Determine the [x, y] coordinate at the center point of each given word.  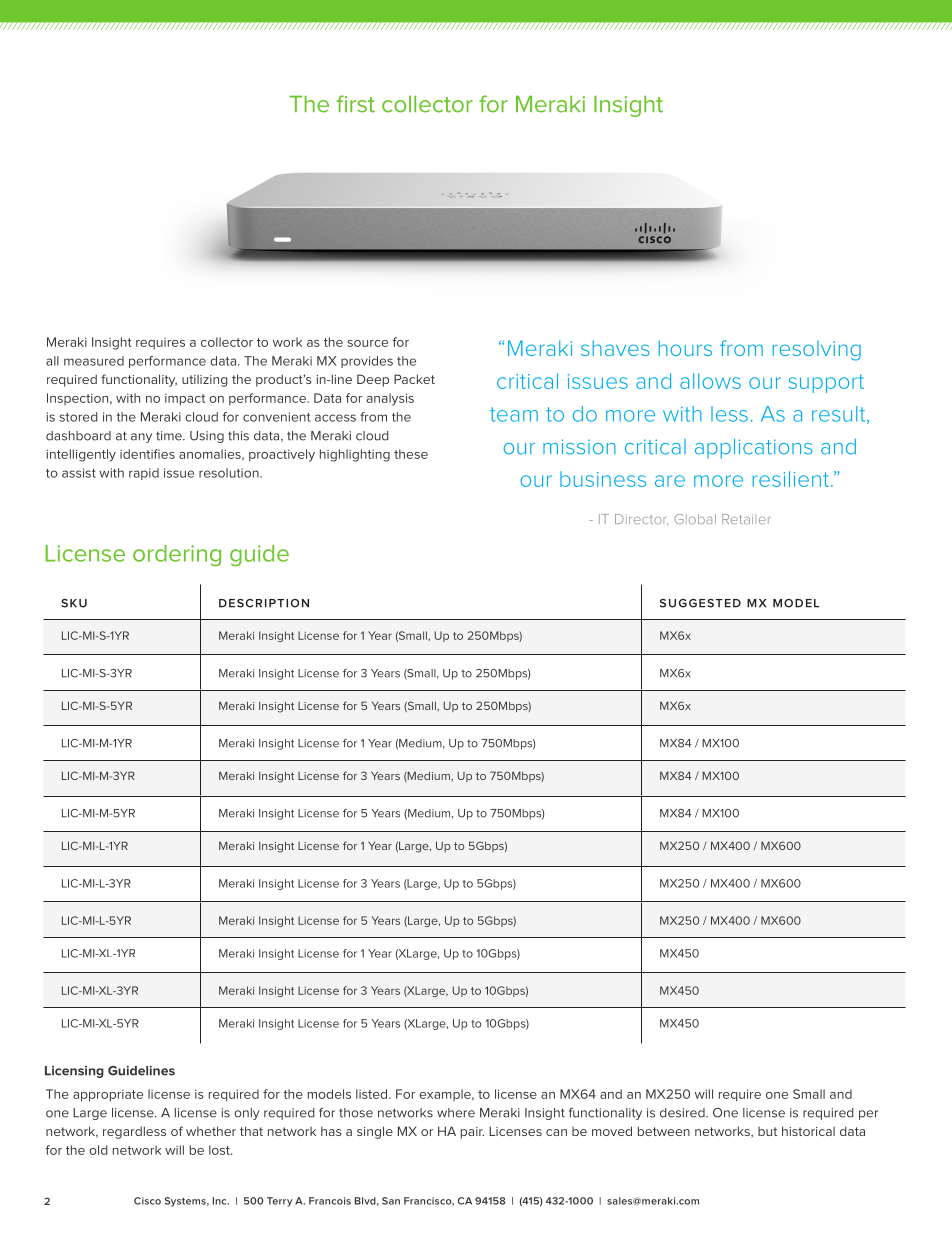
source [367, 343]
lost [220, 1150]
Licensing [74, 1072]
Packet [414, 379]
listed [373, 1094]
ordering [177, 555]
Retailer [746, 519]
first [356, 104]
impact [185, 400]
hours [685, 348]
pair [472, 1133]
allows [710, 381]
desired [683, 1113]
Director [641, 520]
